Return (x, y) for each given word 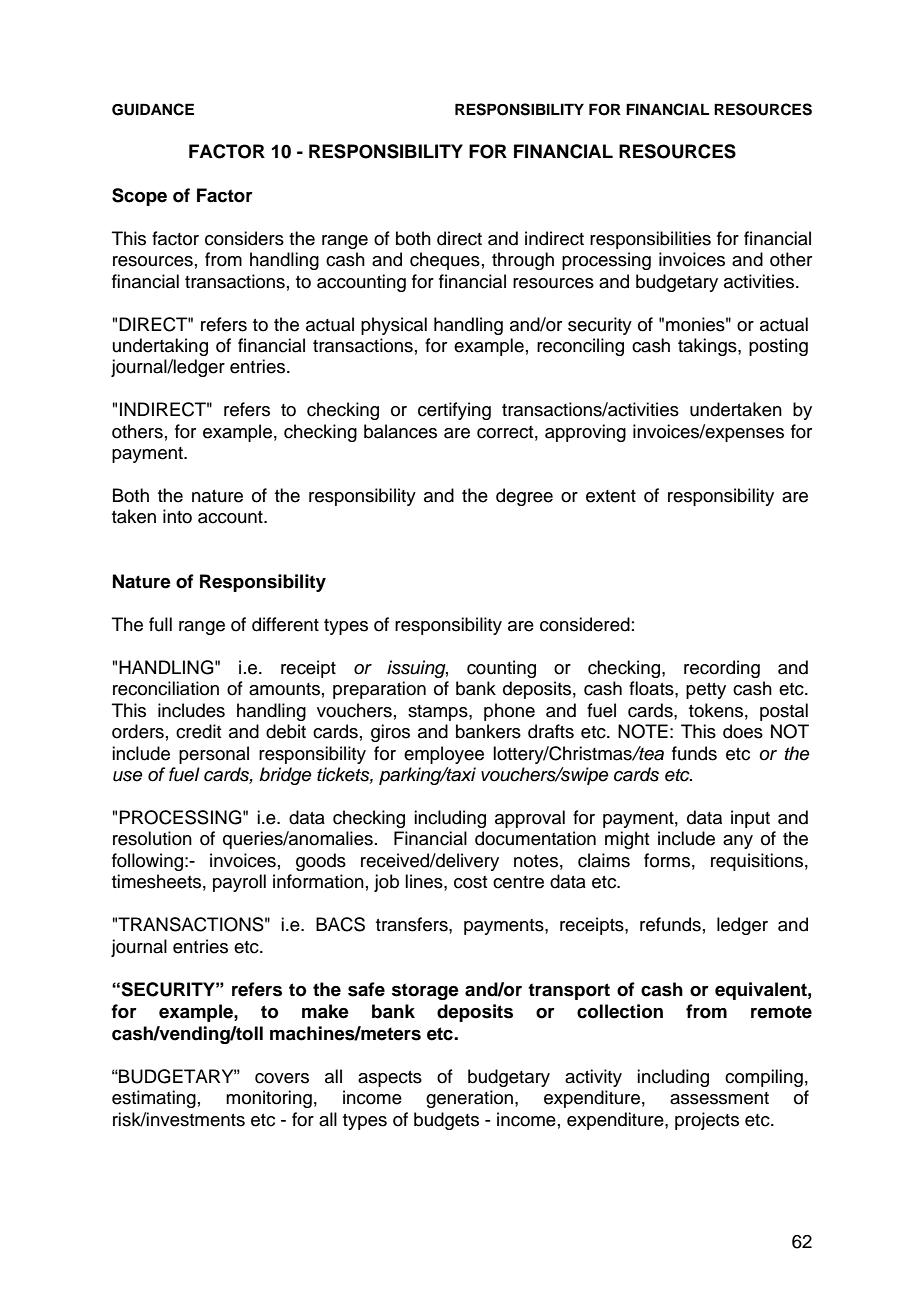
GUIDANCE (153, 109)
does (743, 731)
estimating (154, 1099)
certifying (454, 411)
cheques (445, 261)
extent (611, 496)
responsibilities (650, 240)
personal (214, 755)
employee (444, 755)
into (177, 516)
